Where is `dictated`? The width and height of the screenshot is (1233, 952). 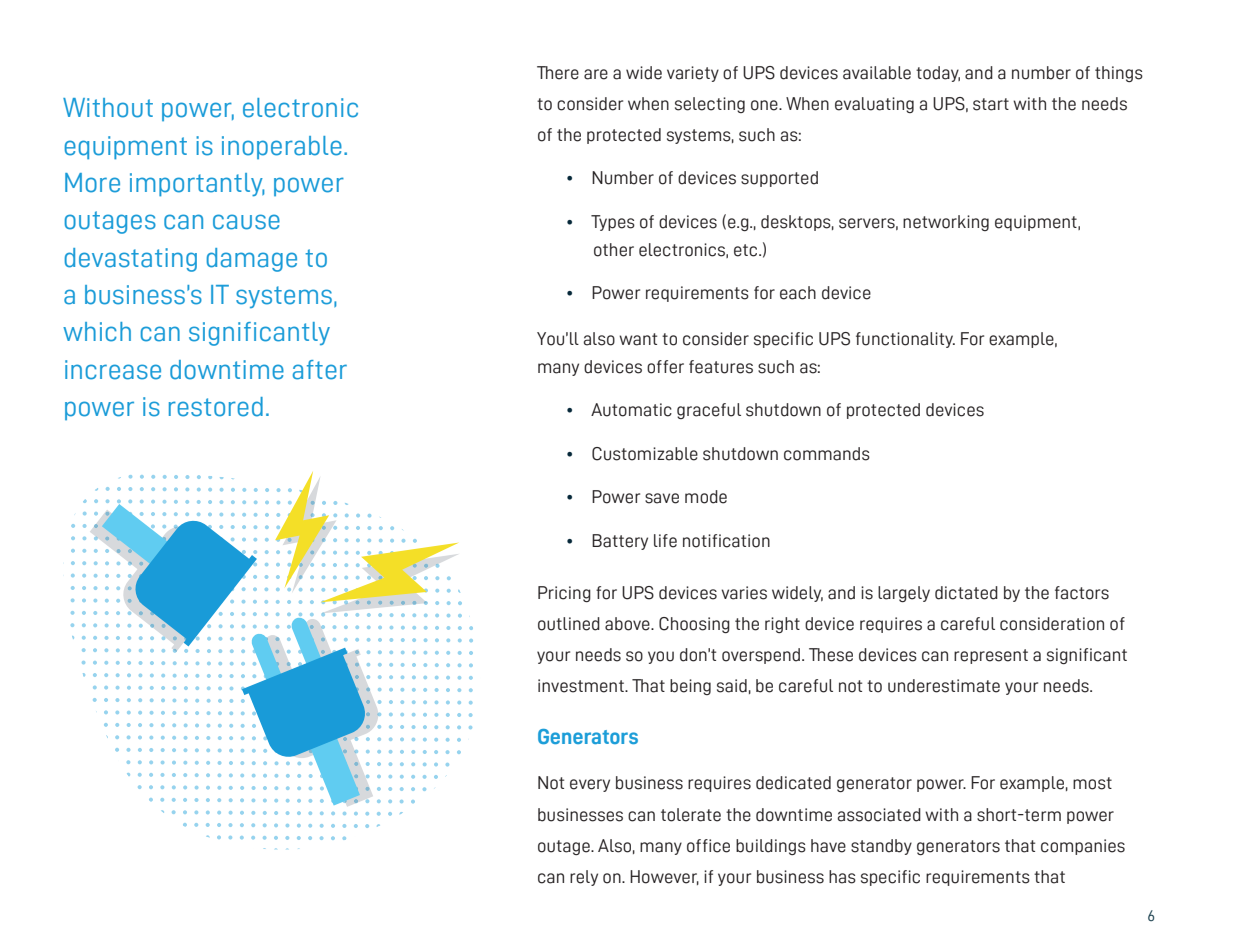 dictated is located at coordinates (966, 593).
